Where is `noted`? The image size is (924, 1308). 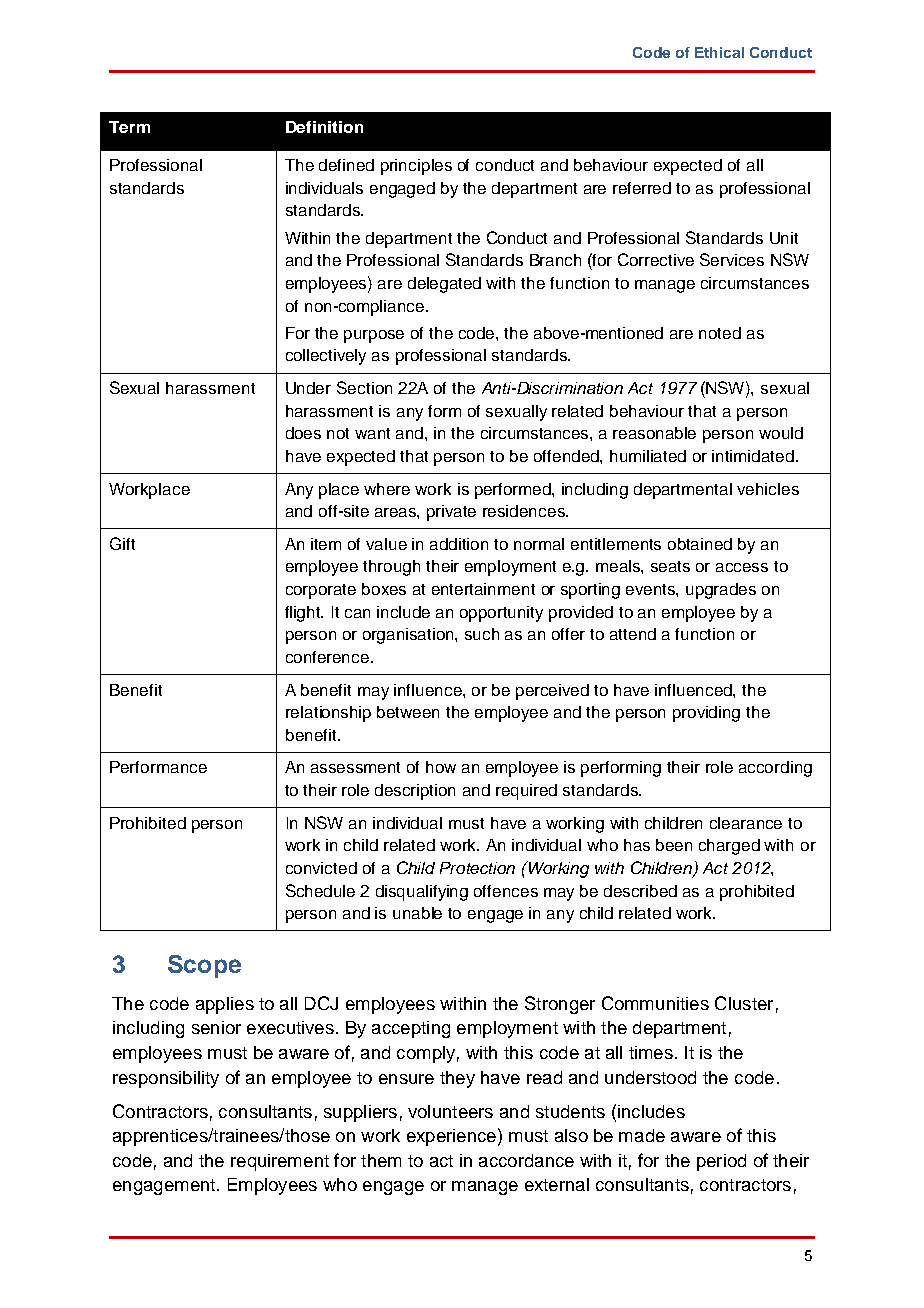 noted is located at coordinates (720, 333).
